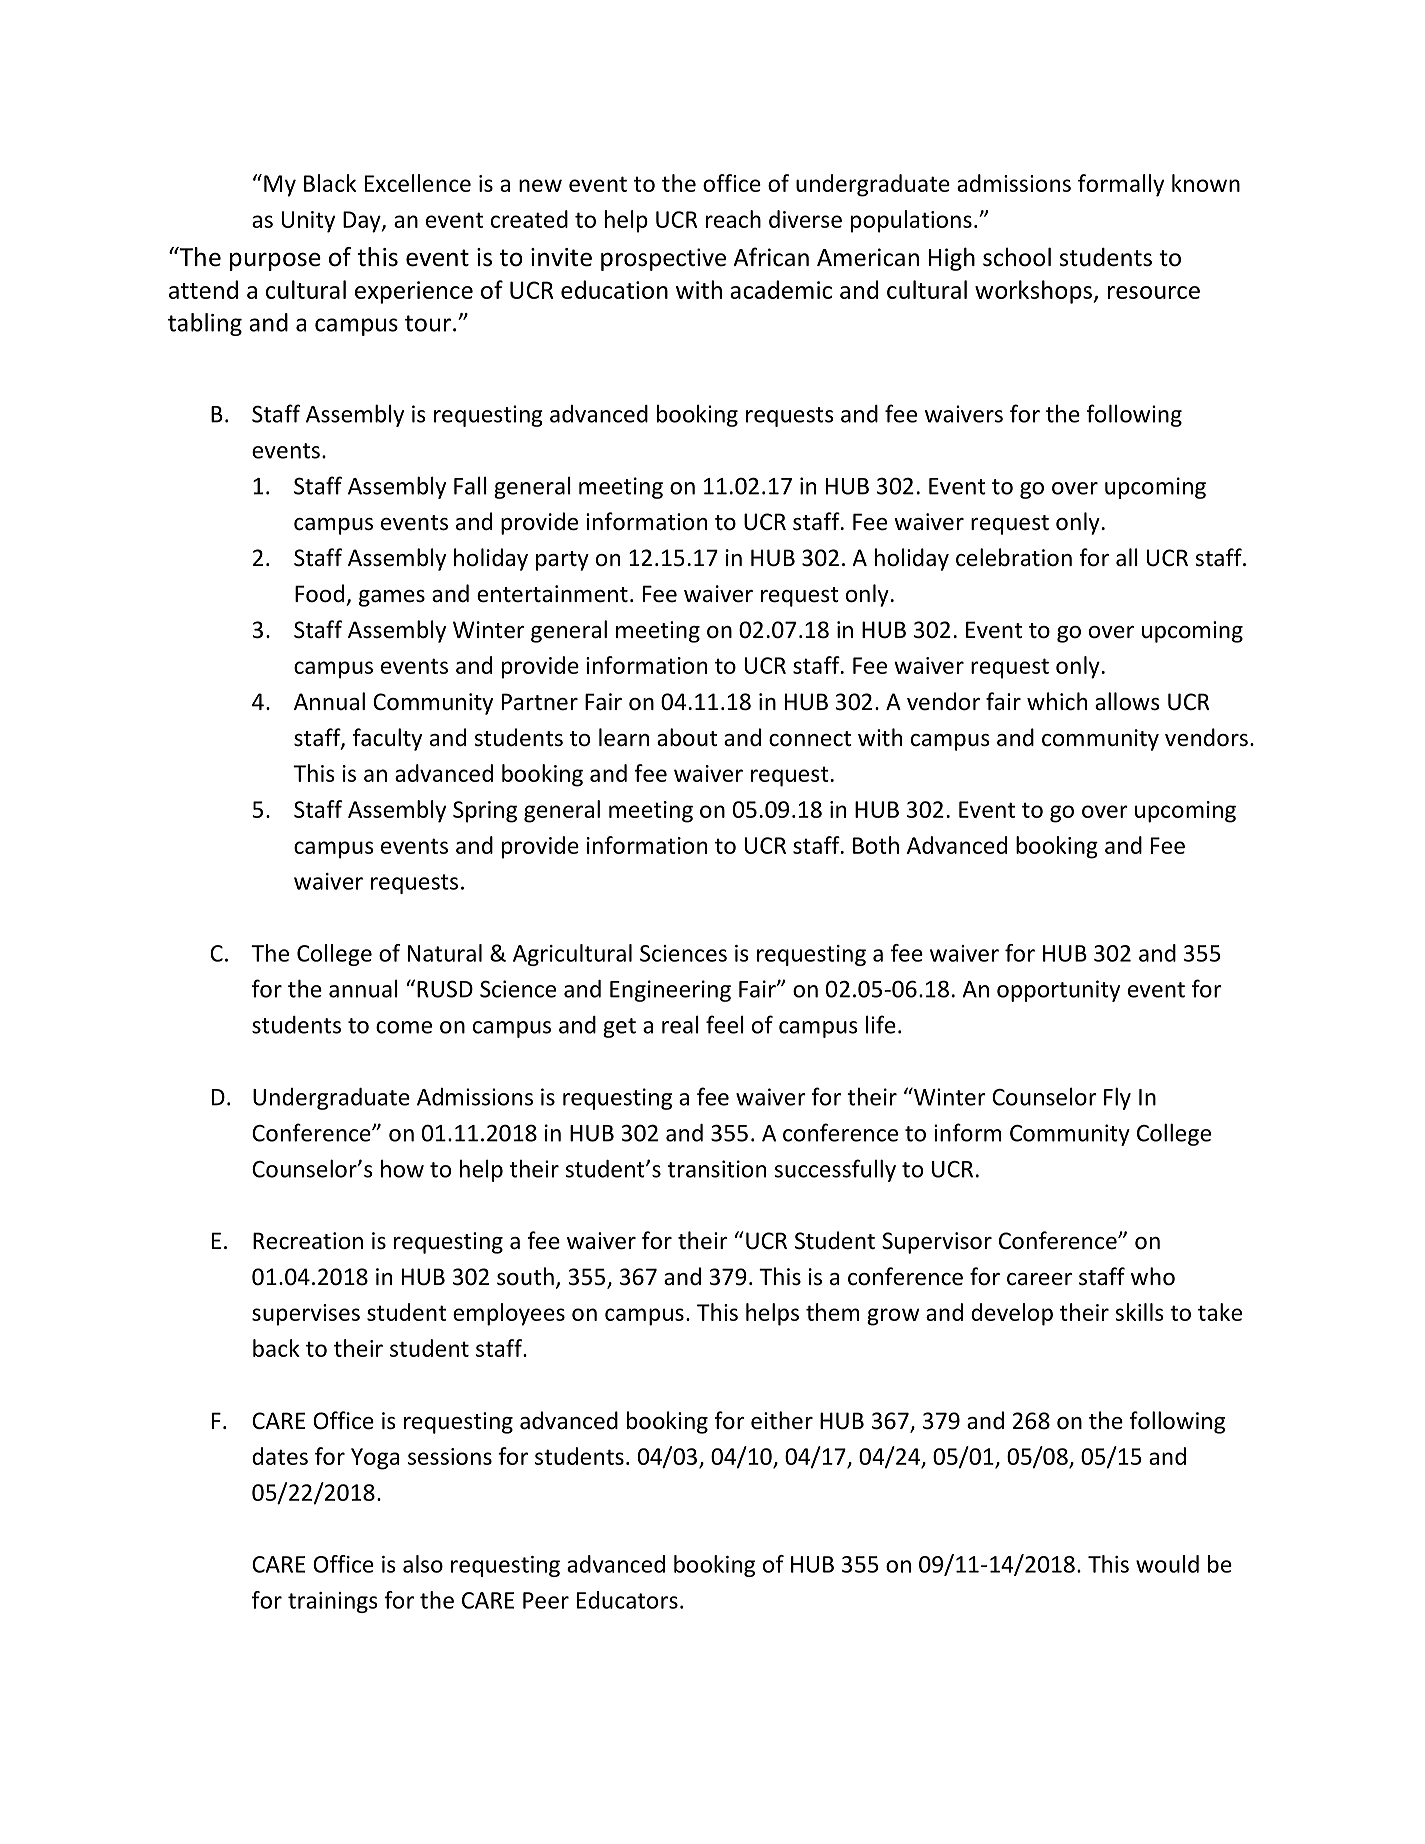 The image size is (1425, 1844). What do you see at coordinates (1121, 185) in the screenshot?
I see `formally` at bounding box center [1121, 185].
